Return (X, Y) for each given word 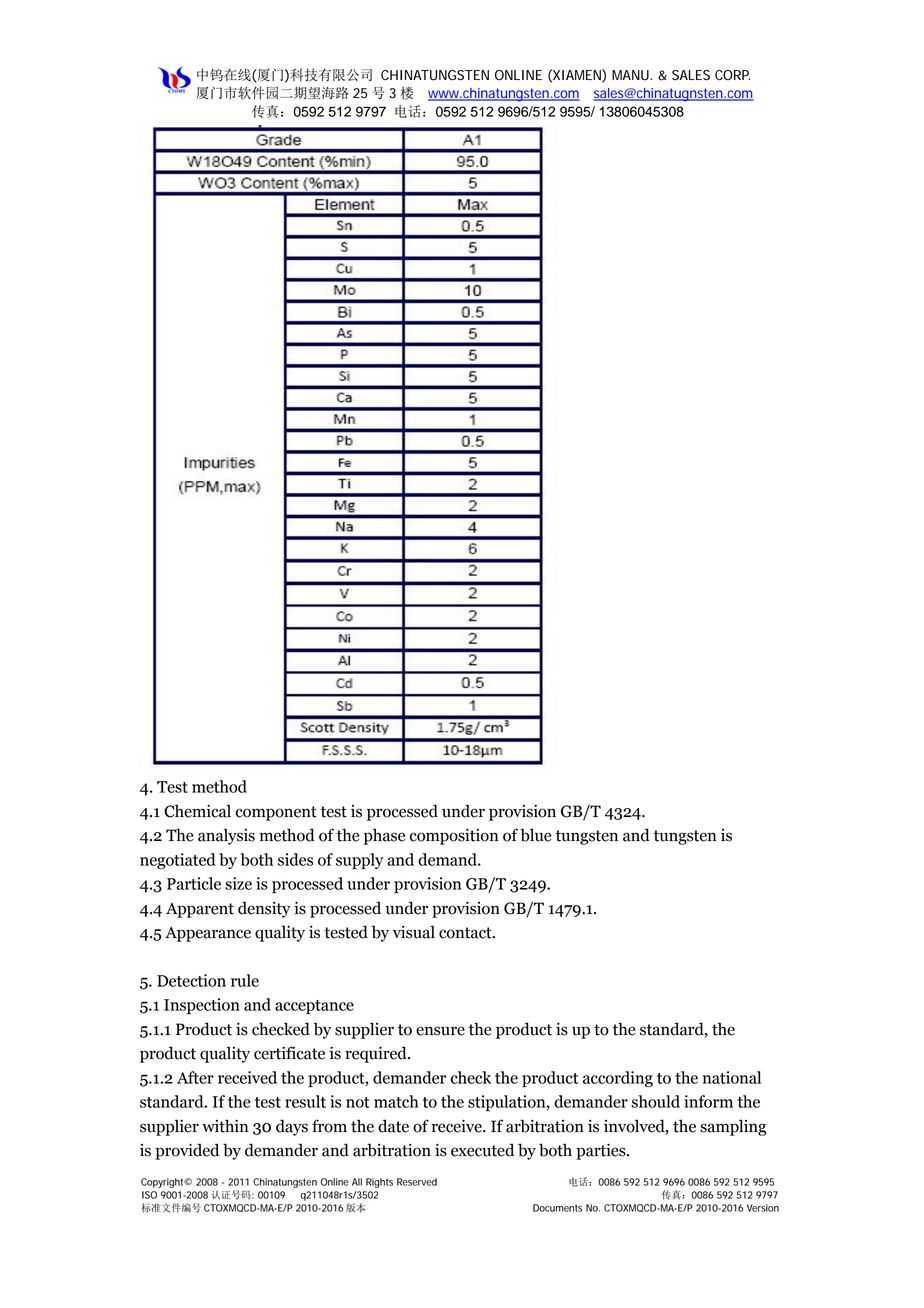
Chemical (197, 811)
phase (384, 836)
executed (482, 1150)
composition (454, 836)
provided (187, 1151)
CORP (732, 75)
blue (536, 835)
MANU (630, 75)
